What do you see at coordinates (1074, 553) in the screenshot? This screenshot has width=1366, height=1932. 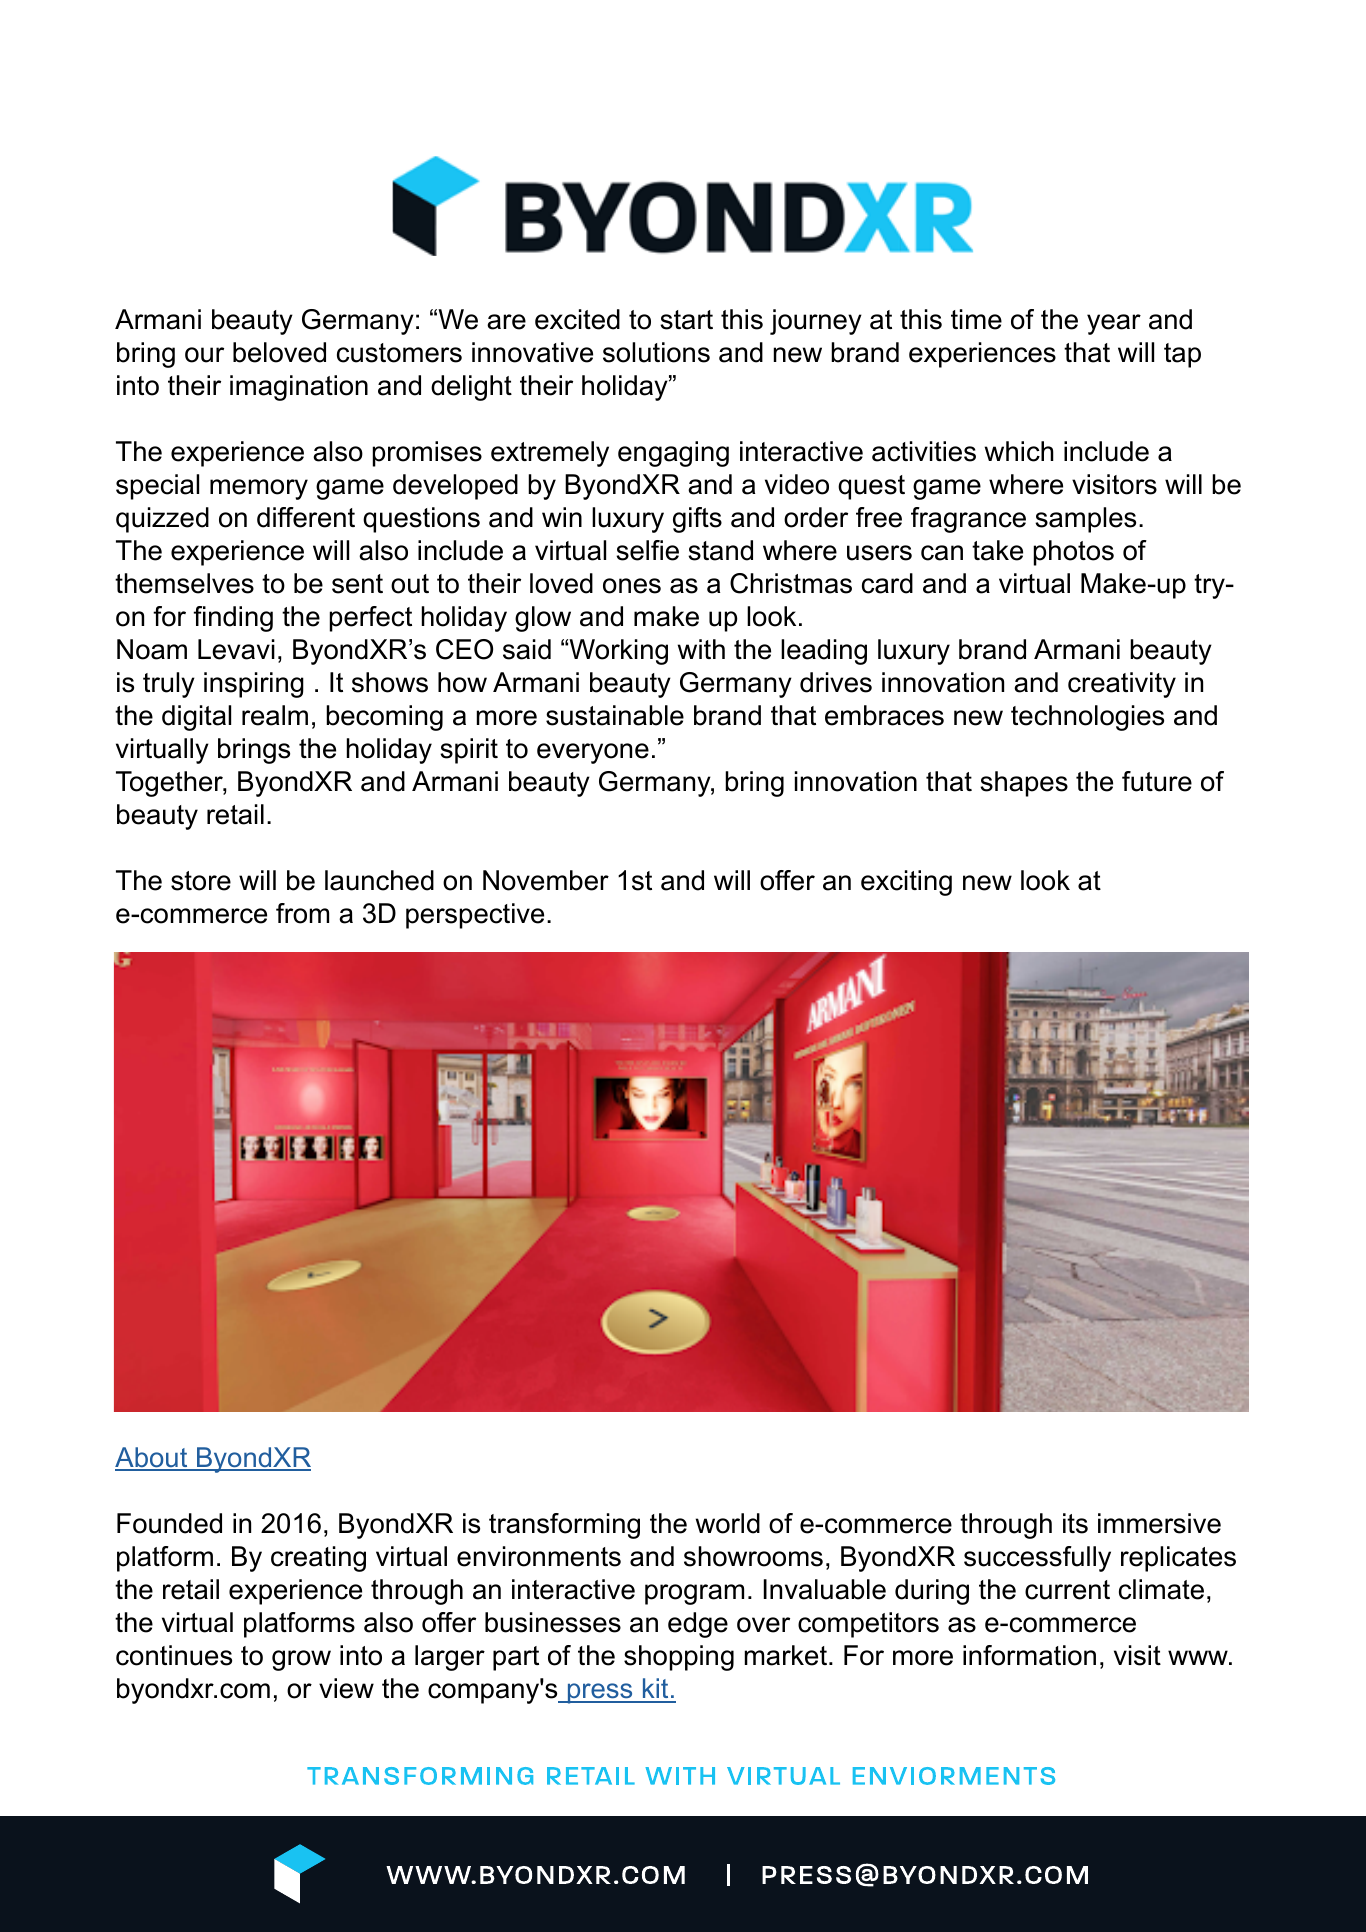 I see `photos` at bounding box center [1074, 553].
